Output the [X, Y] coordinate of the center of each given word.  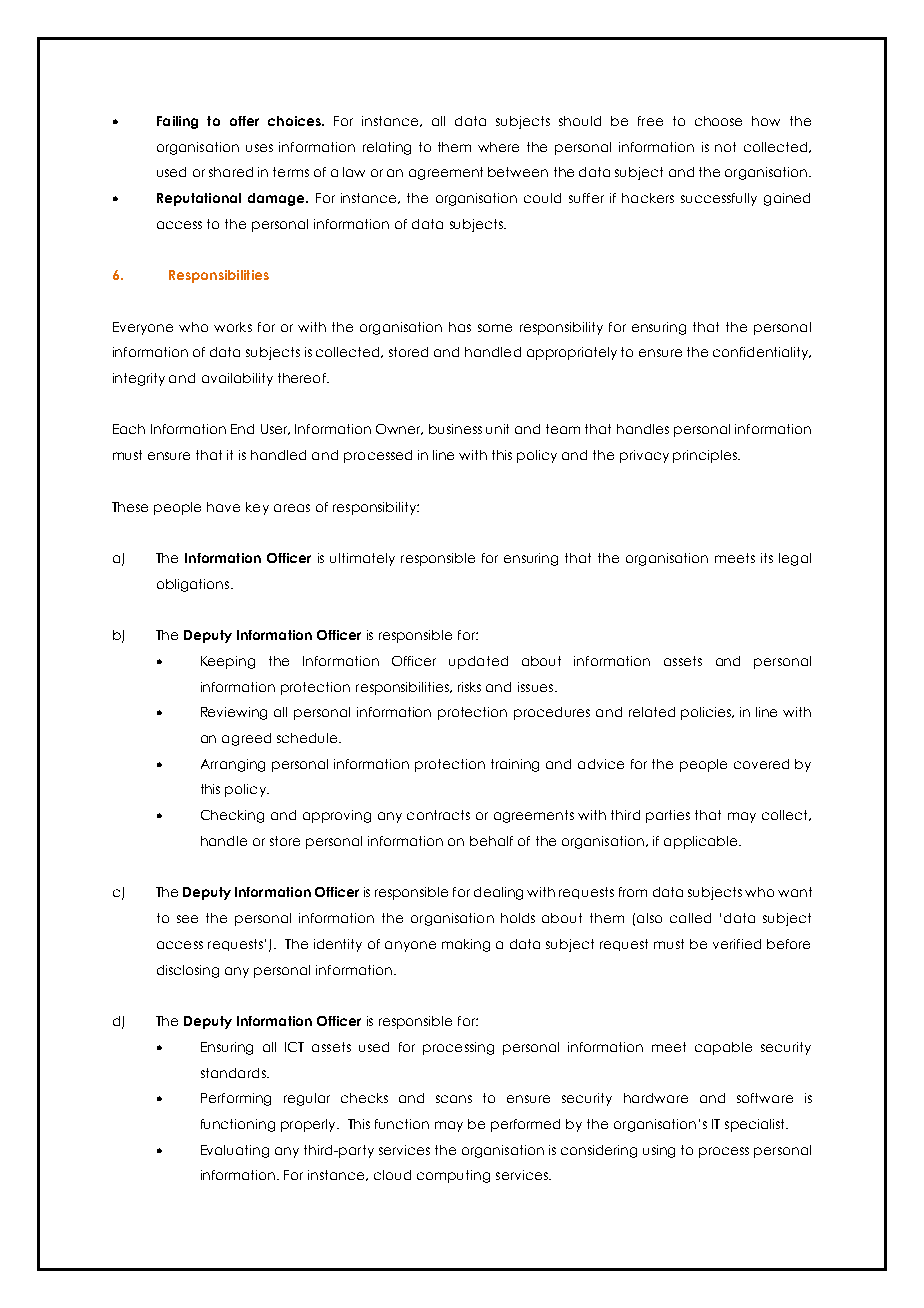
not [725, 147]
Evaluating [235, 1151]
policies [707, 713]
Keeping [228, 662]
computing [453, 1176]
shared [231, 172]
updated [478, 662]
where [498, 147]
